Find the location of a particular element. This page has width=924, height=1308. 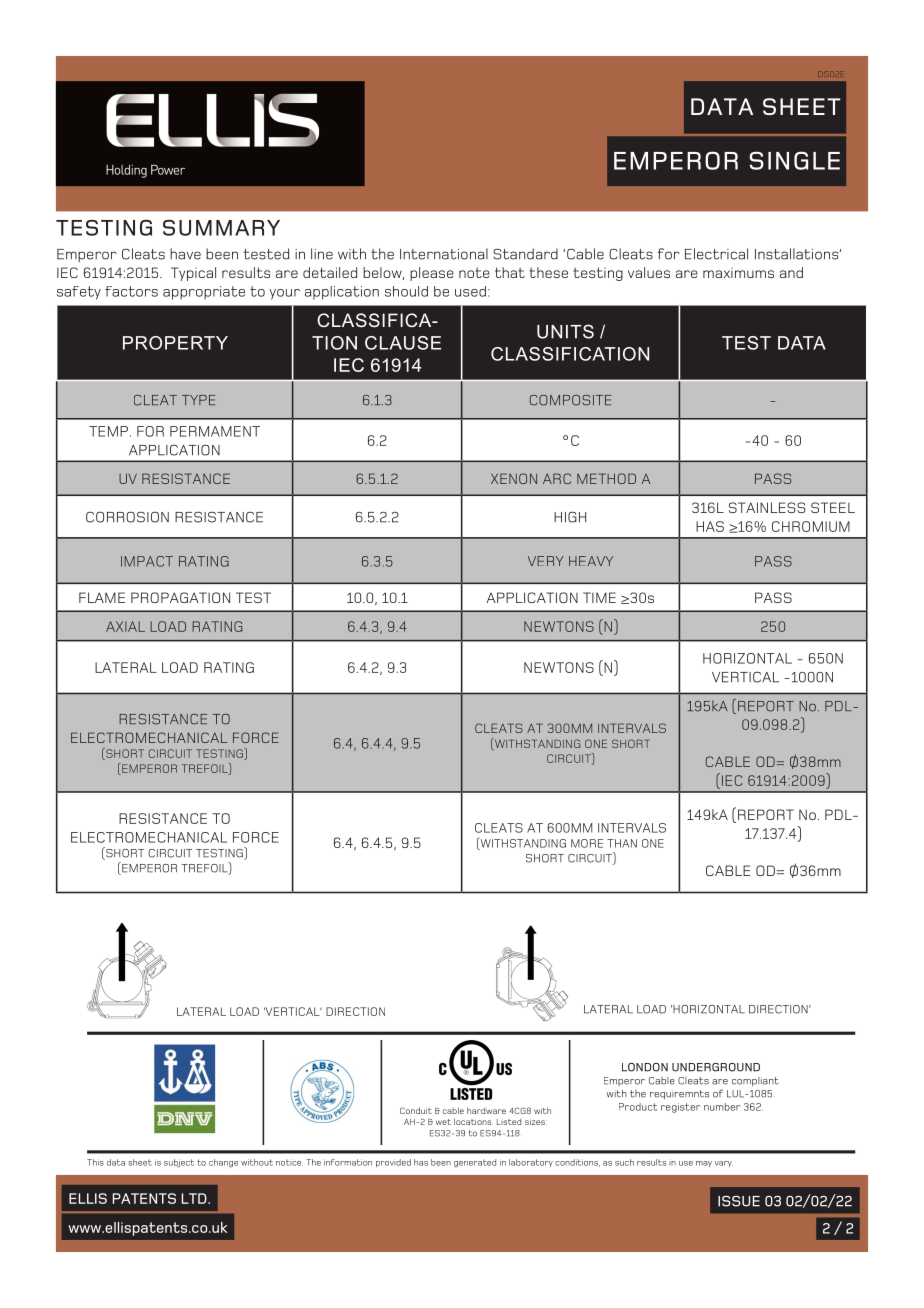

XENON is located at coordinates (514, 478).
